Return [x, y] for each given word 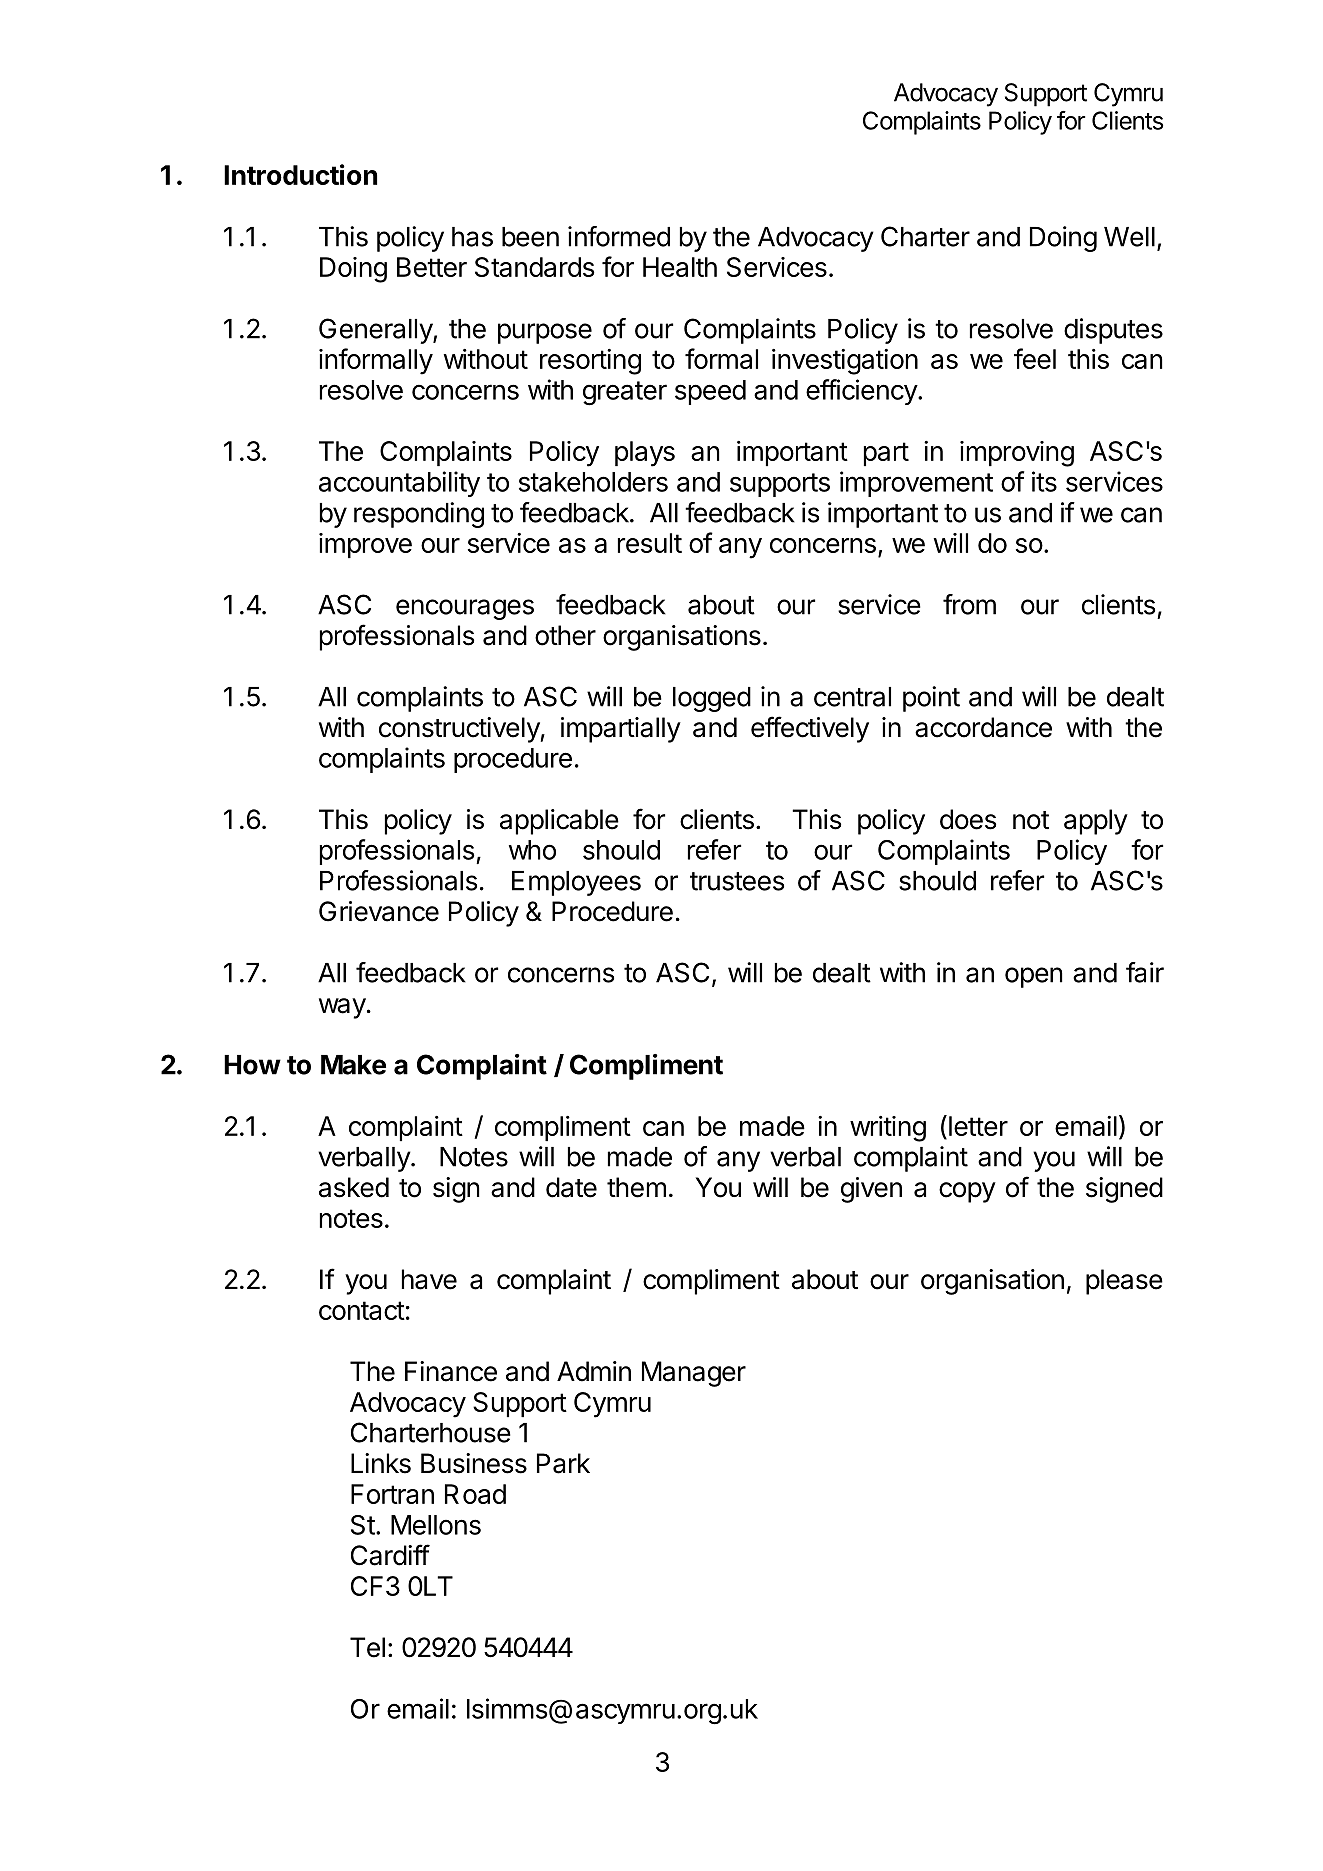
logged [712, 699]
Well [1129, 237]
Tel [367, 1647]
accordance [983, 727]
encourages [465, 609]
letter [978, 1126]
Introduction [300, 174]
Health [680, 267]
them [636, 1187]
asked [354, 1187]
